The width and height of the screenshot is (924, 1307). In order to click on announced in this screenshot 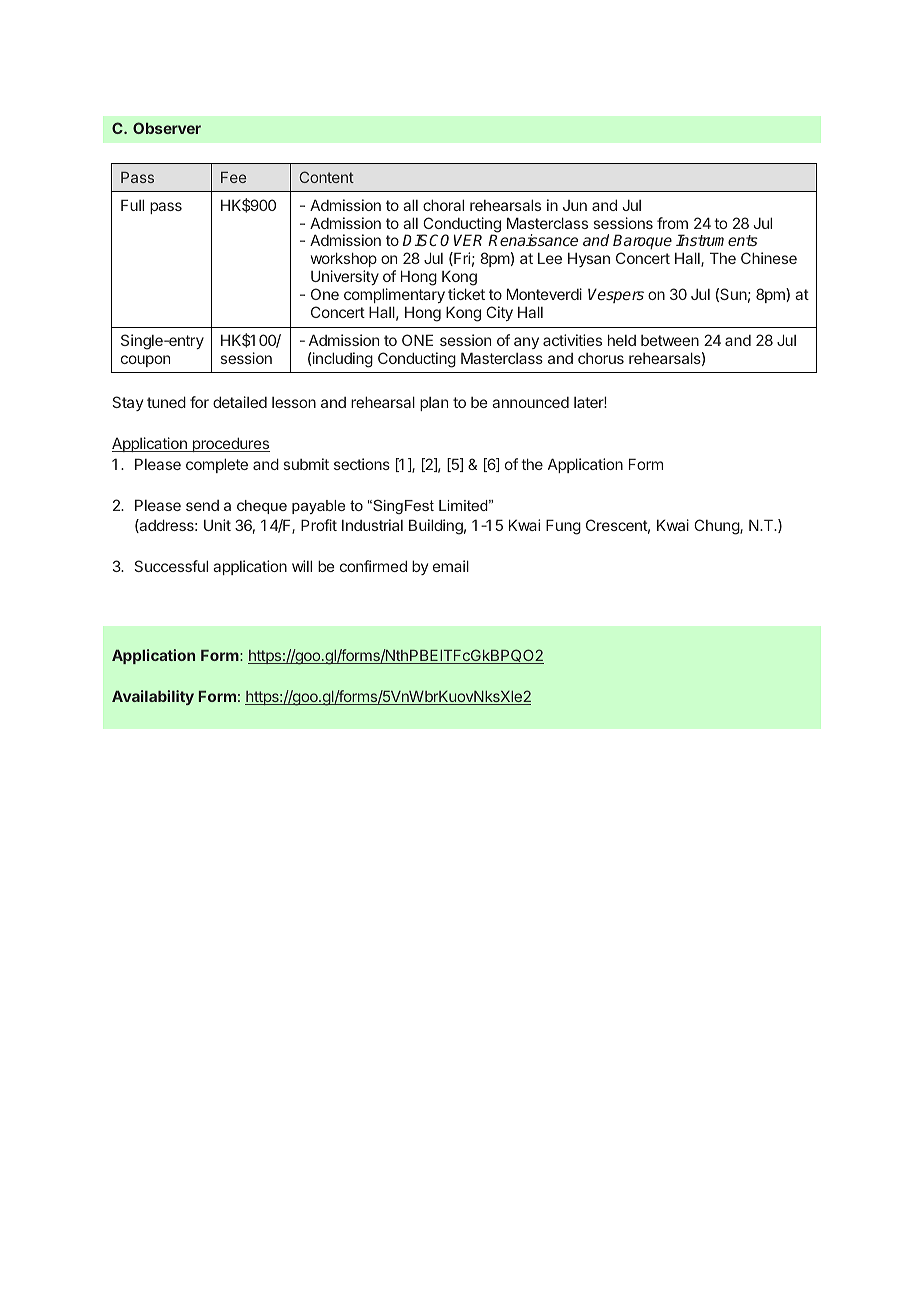, I will do `click(530, 402)`.
